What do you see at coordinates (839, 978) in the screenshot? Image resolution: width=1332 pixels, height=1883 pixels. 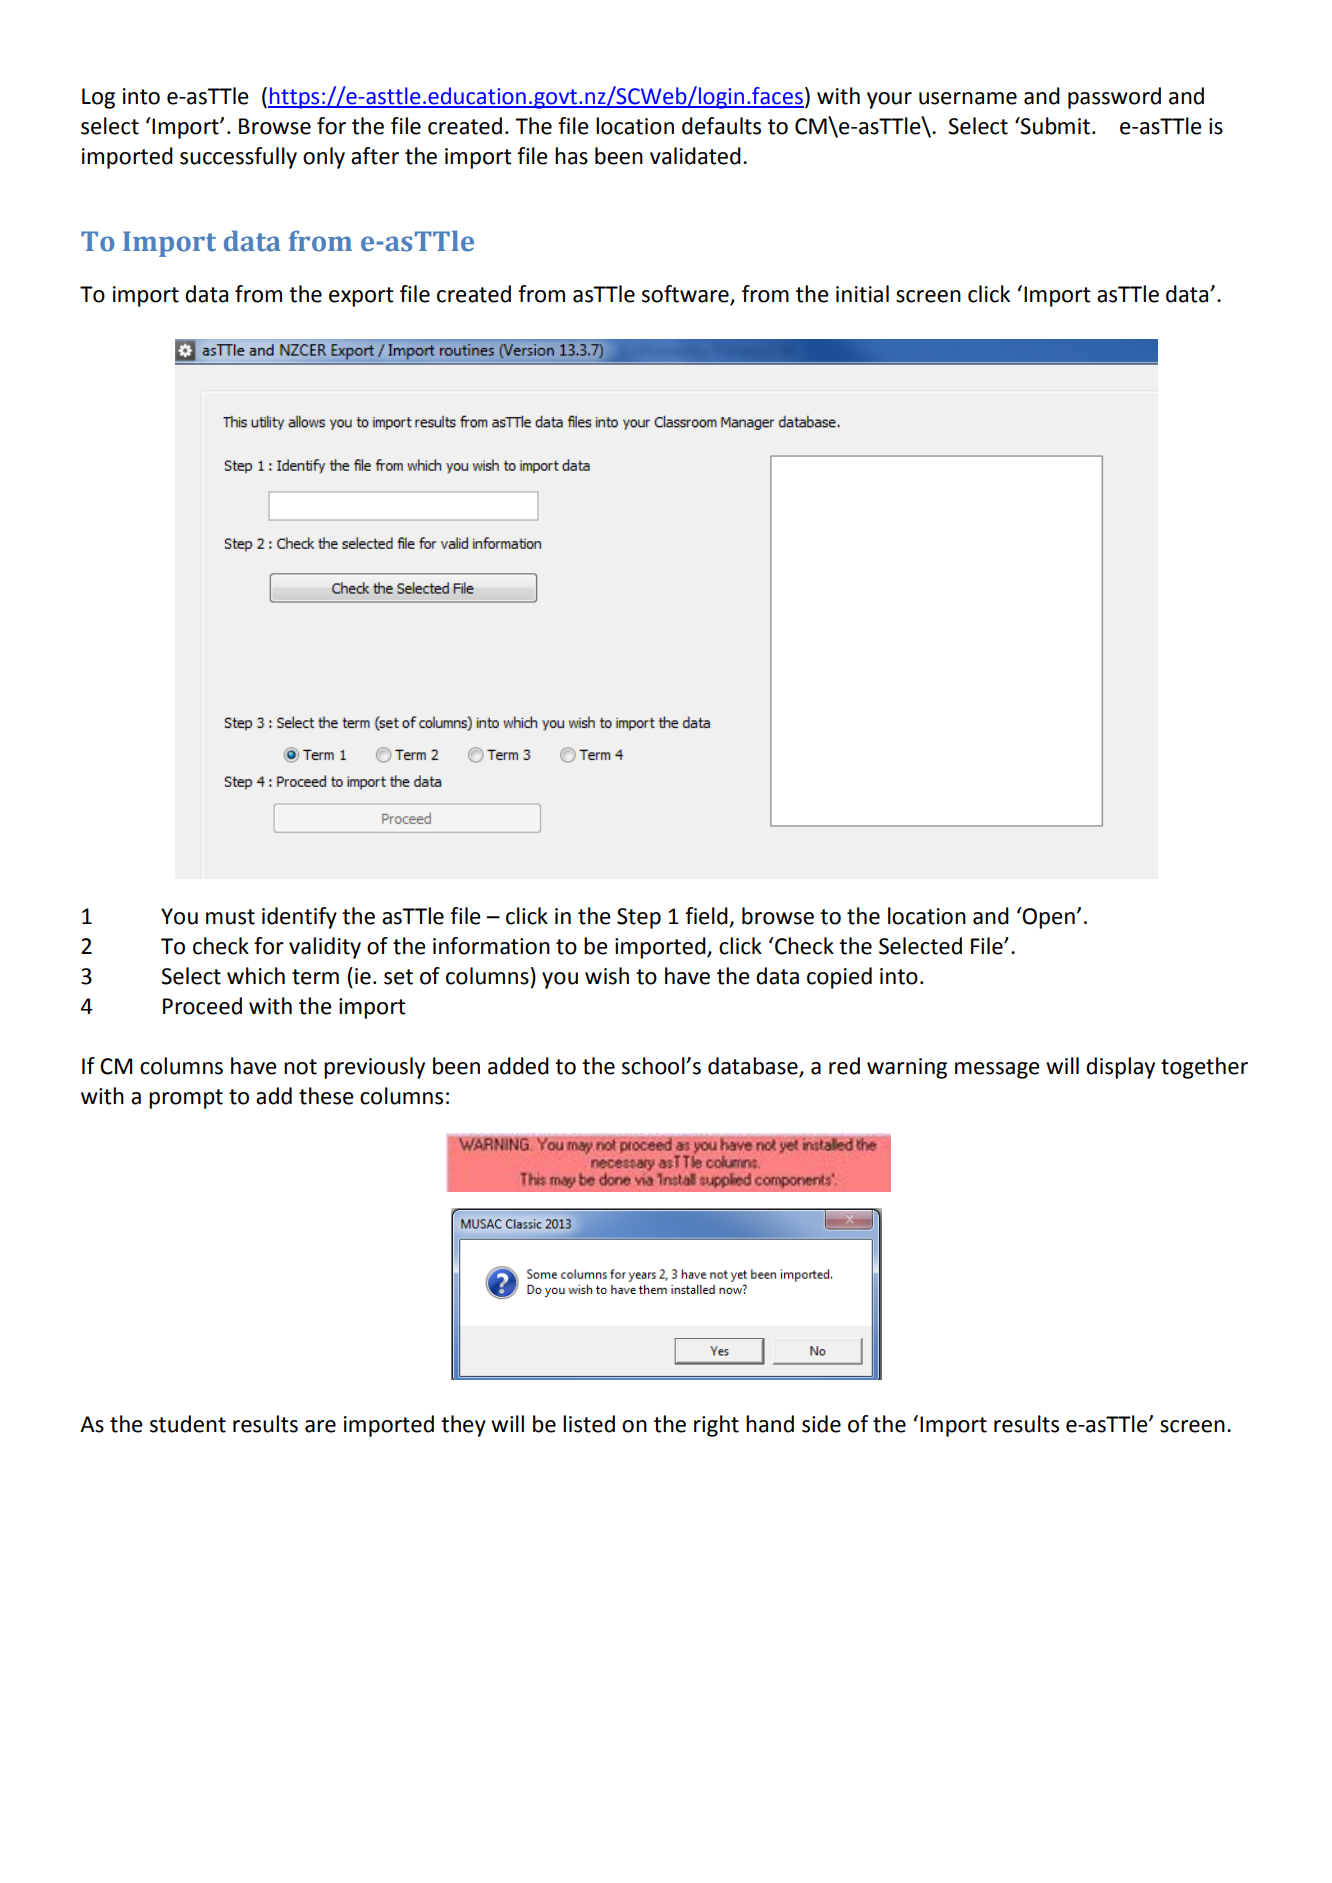 I see `copied` at bounding box center [839, 978].
